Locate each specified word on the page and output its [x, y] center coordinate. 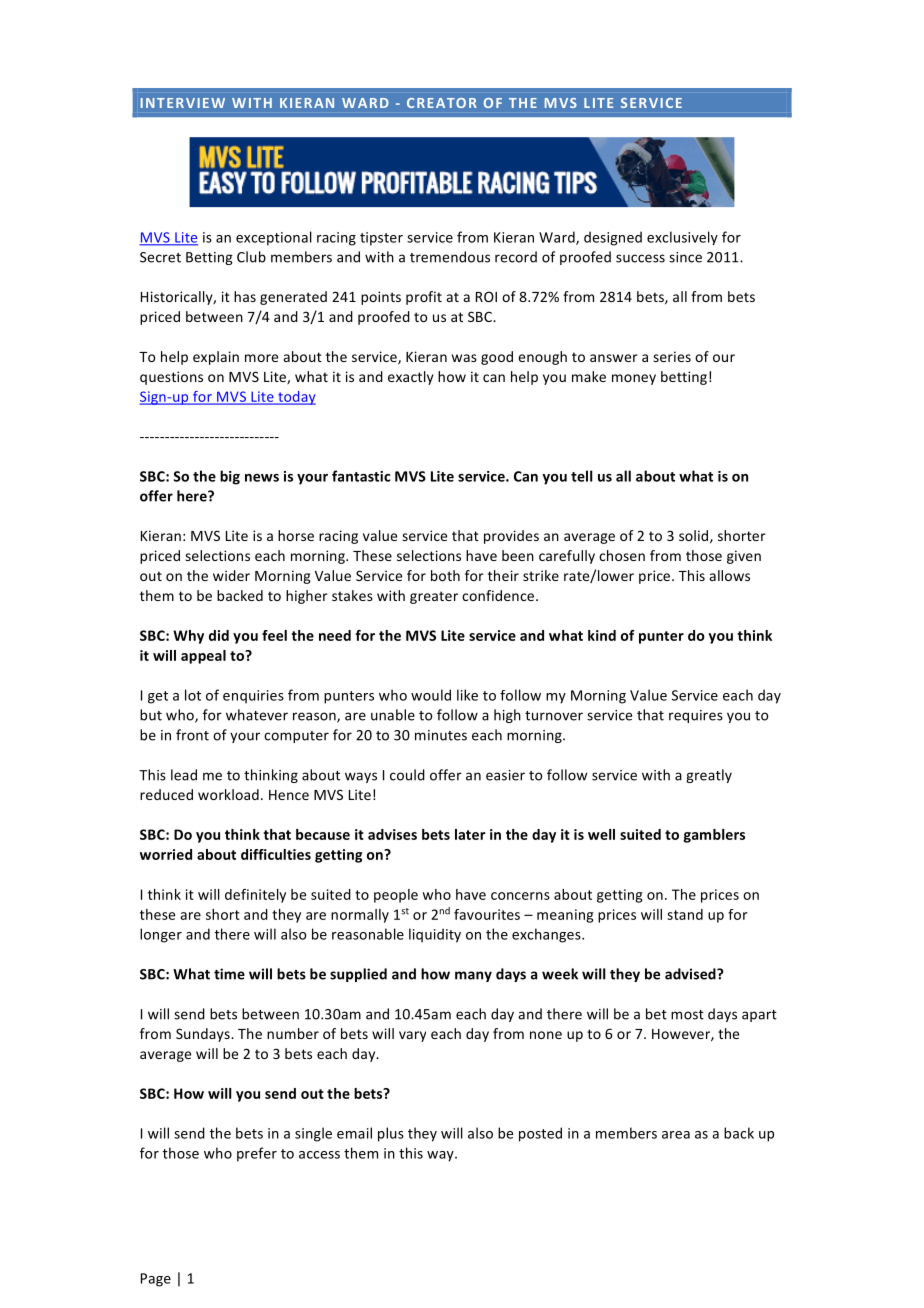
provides [511, 537]
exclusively [682, 238]
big [230, 477]
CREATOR [442, 103]
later [470, 834]
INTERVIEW [183, 103]
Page [156, 1280]
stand [685, 914]
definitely [255, 896]
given [744, 557]
